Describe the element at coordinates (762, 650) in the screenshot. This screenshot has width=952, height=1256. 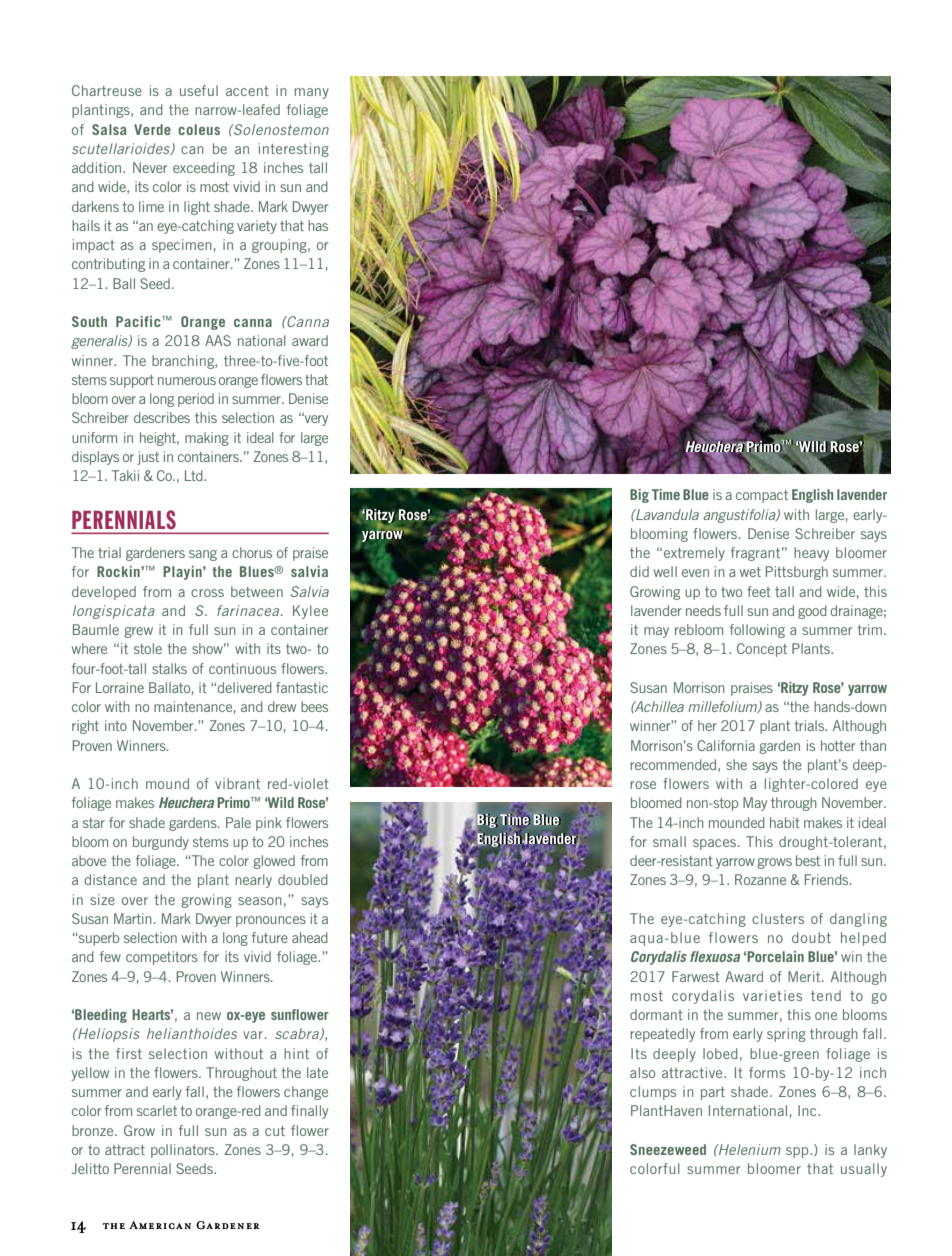
I see `Concept` at that location.
